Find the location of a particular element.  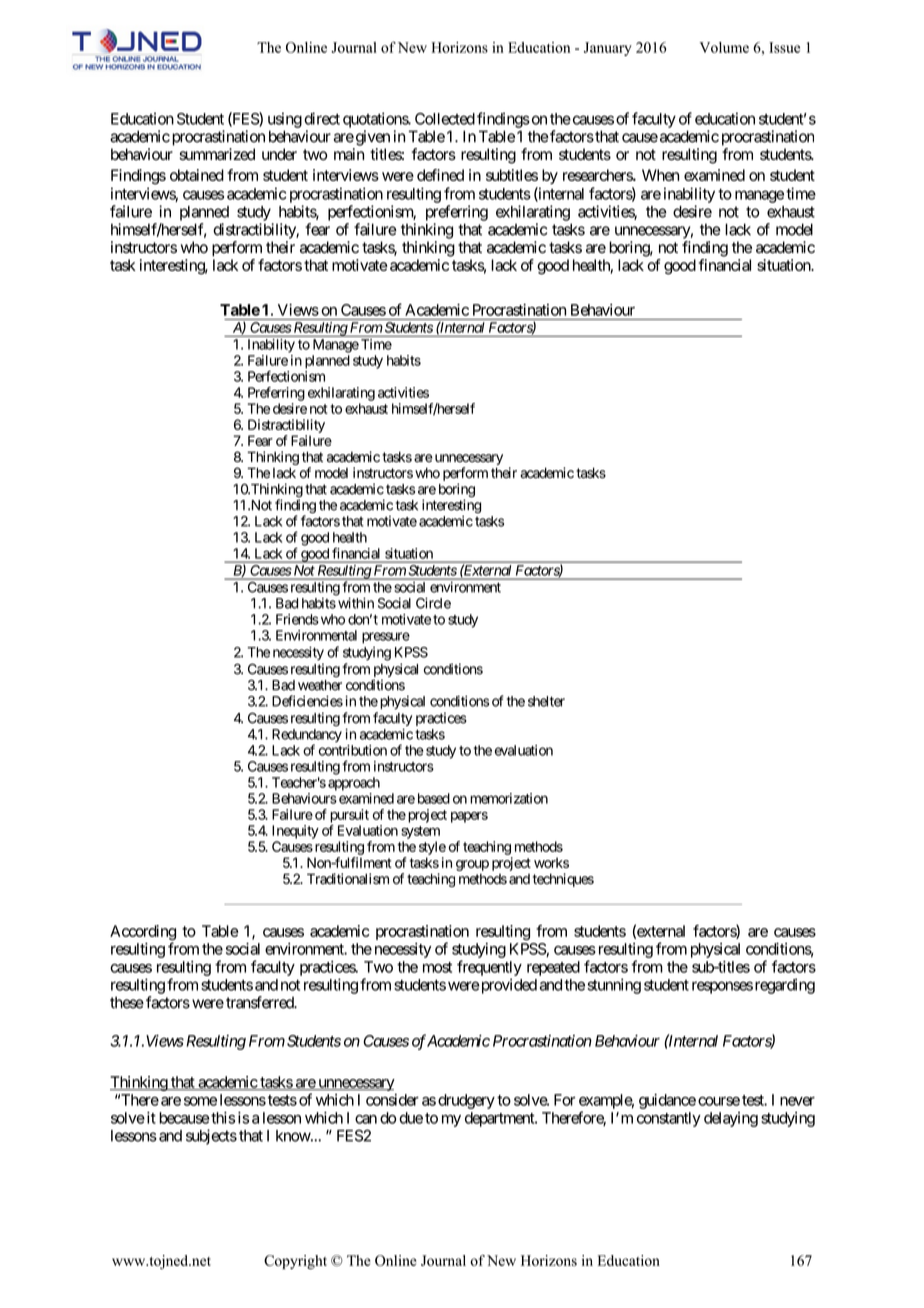

Copyright is located at coordinates (295, 1262).
